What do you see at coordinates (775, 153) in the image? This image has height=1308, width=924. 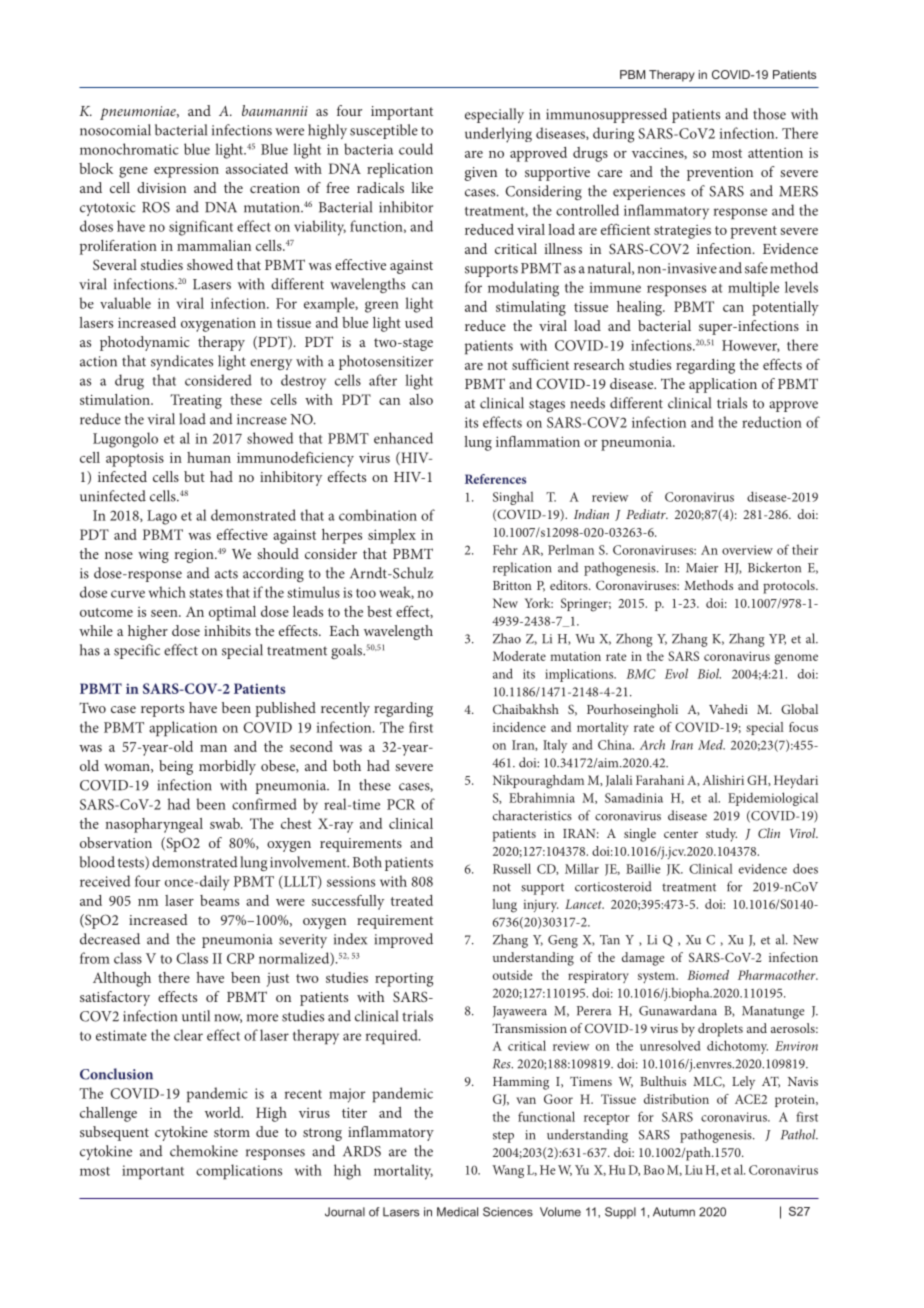 I see `attention` at bounding box center [775, 153].
